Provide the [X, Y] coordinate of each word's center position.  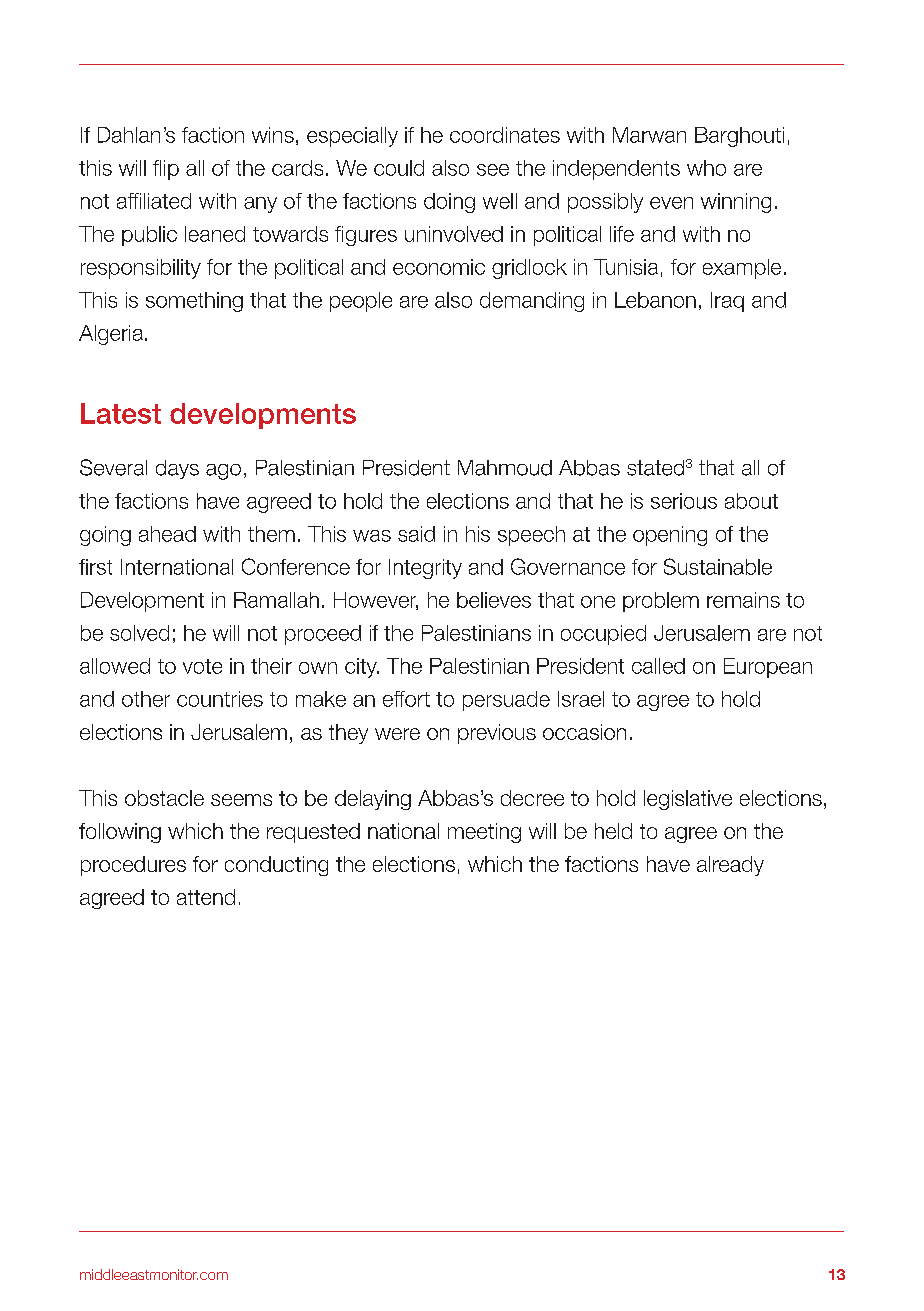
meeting [484, 833]
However [376, 601]
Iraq [727, 302]
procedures [133, 866]
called [658, 666]
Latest [121, 413]
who [706, 168]
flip [166, 170]
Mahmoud [505, 468]
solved [139, 633]
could [399, 168]
